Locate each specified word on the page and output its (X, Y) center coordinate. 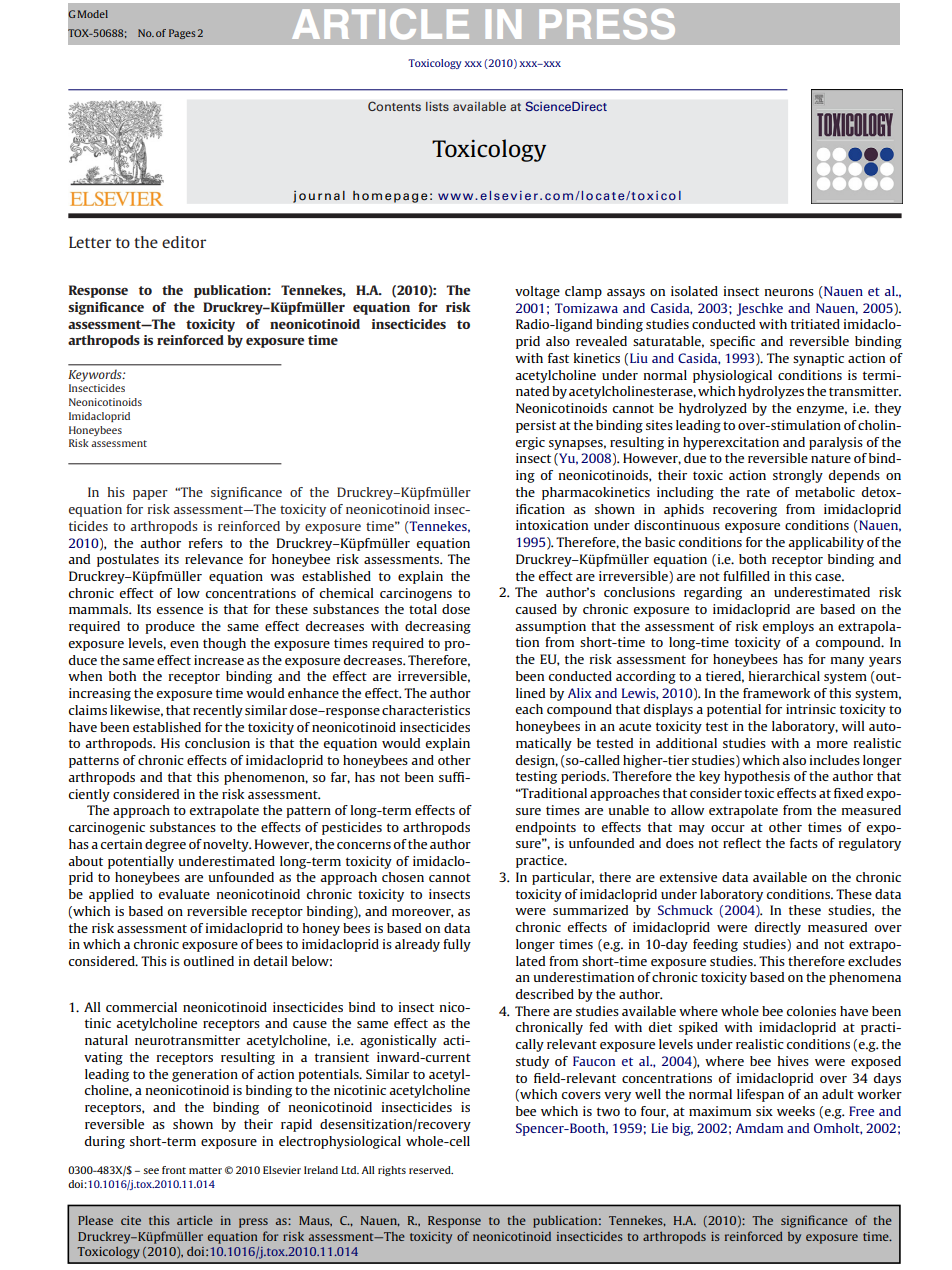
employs (788, 627)
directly (778, 928)
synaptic (818, 359)
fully (457, 945)
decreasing (438, 627)
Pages (182, 34)
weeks (796, 1111)
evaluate (184, 894)
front (174, 1170)
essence (180, 610)
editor (184, 242)
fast (558, 358)
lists (437, 106)
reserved (431, 1170)
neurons (789, 292)
